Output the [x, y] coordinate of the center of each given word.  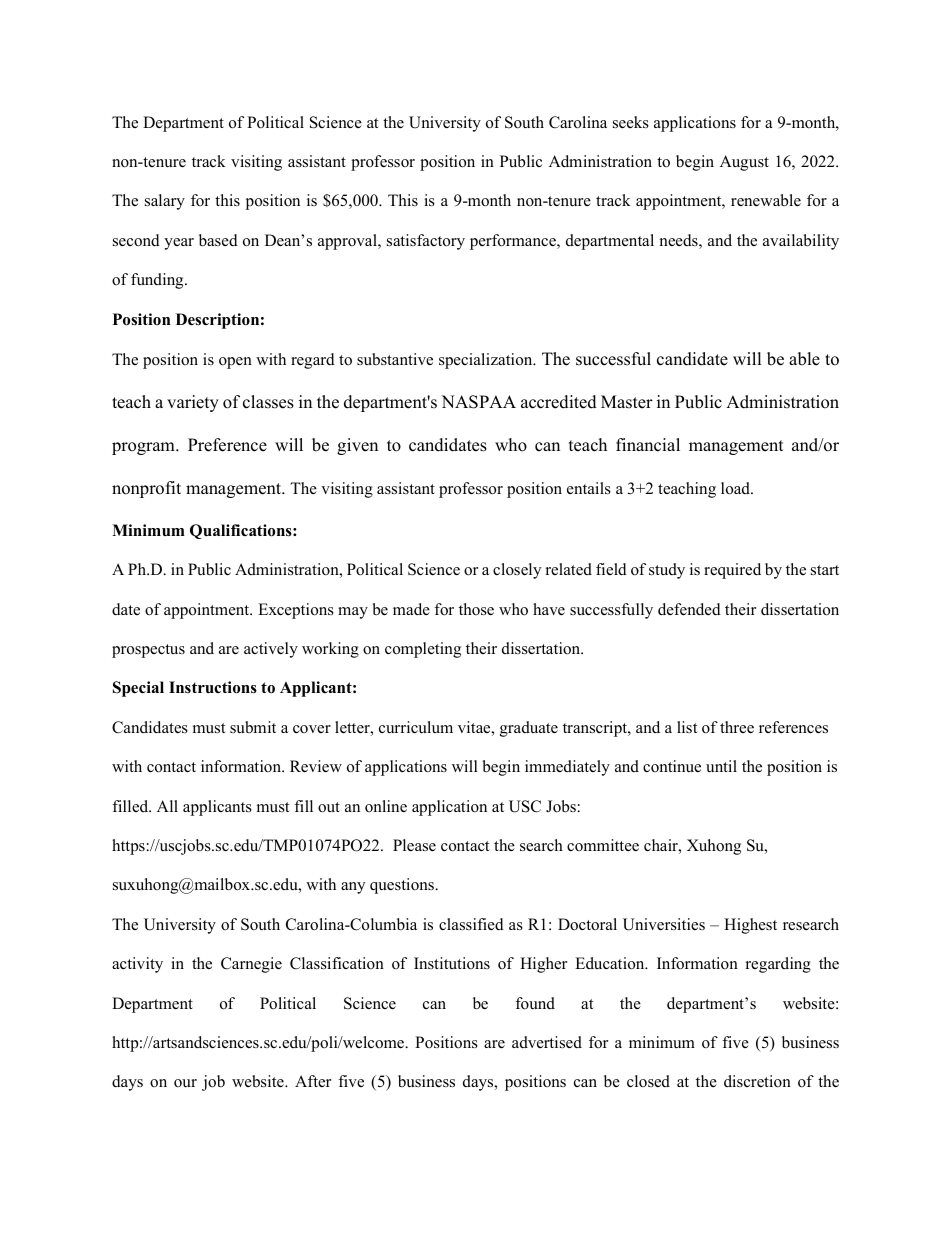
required [732, 571]
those [476, 609]
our [185, 1083]
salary [165, 202]
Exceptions [296, 611]
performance [514, 242]
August [744, 163]
